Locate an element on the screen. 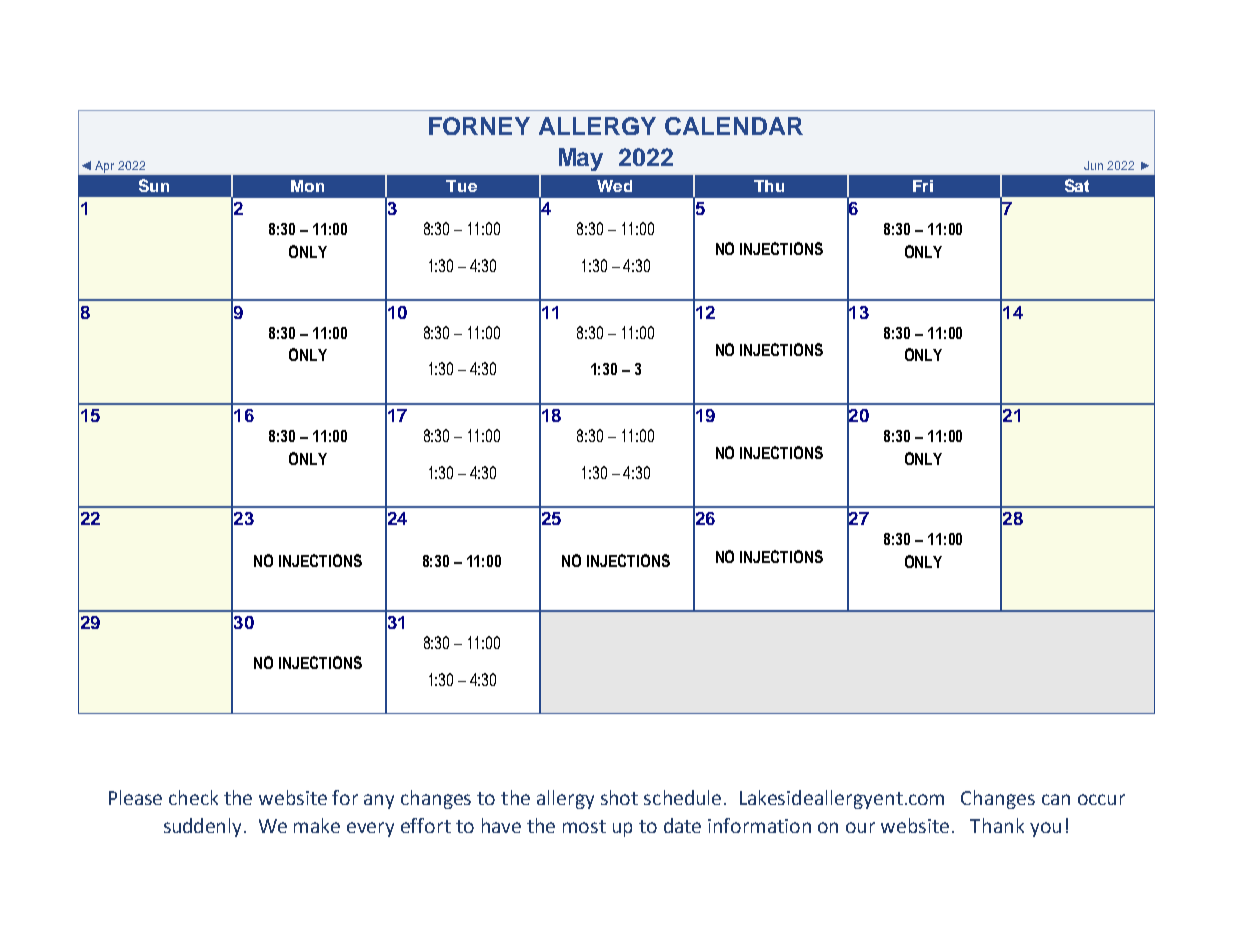 This screenshot has width=1233, height=952. can is located at coordinates (1056, 799).
